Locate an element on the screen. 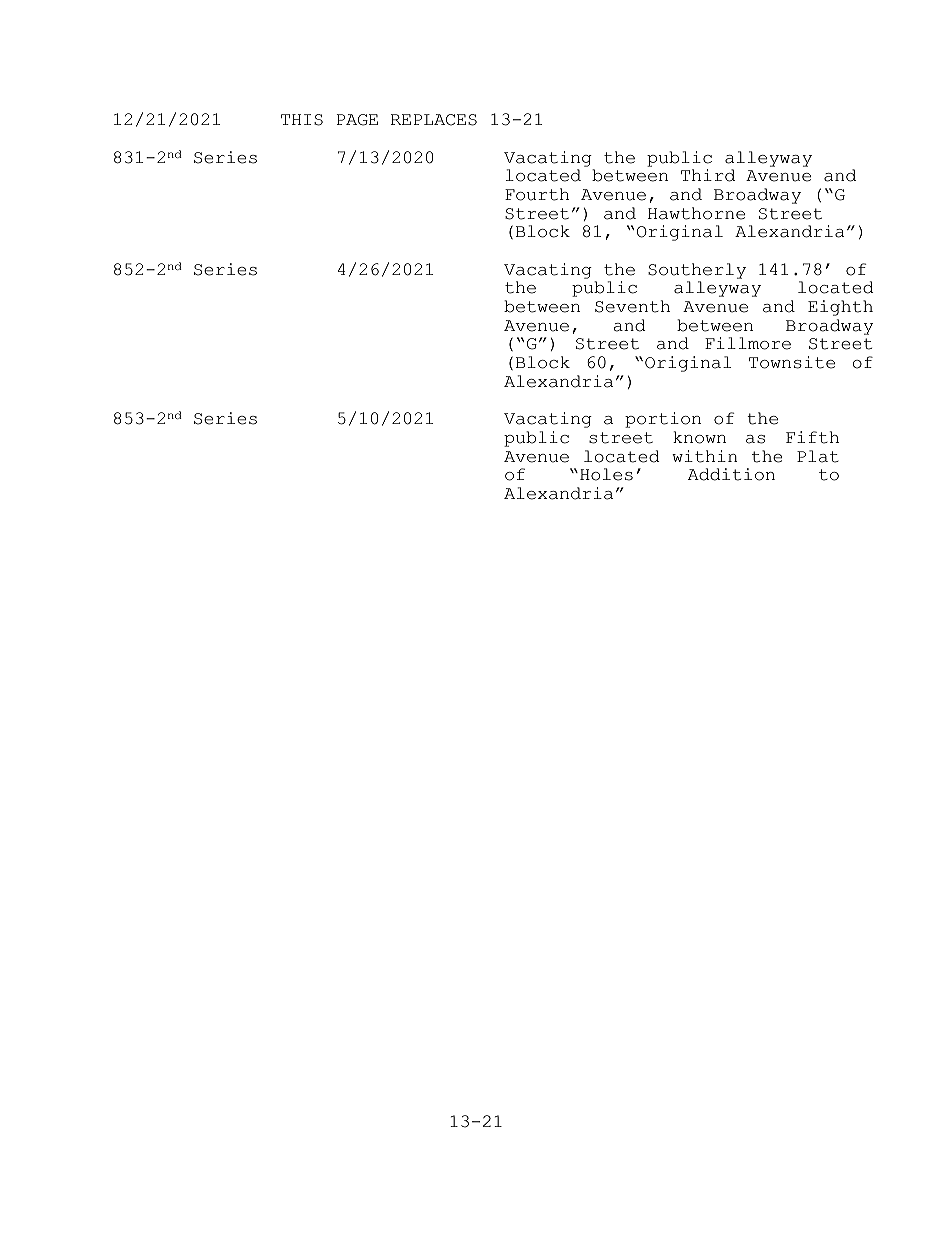 The height and width of the screenshot is (1233, 952). Eighth is located at coordinates (840, 308).
